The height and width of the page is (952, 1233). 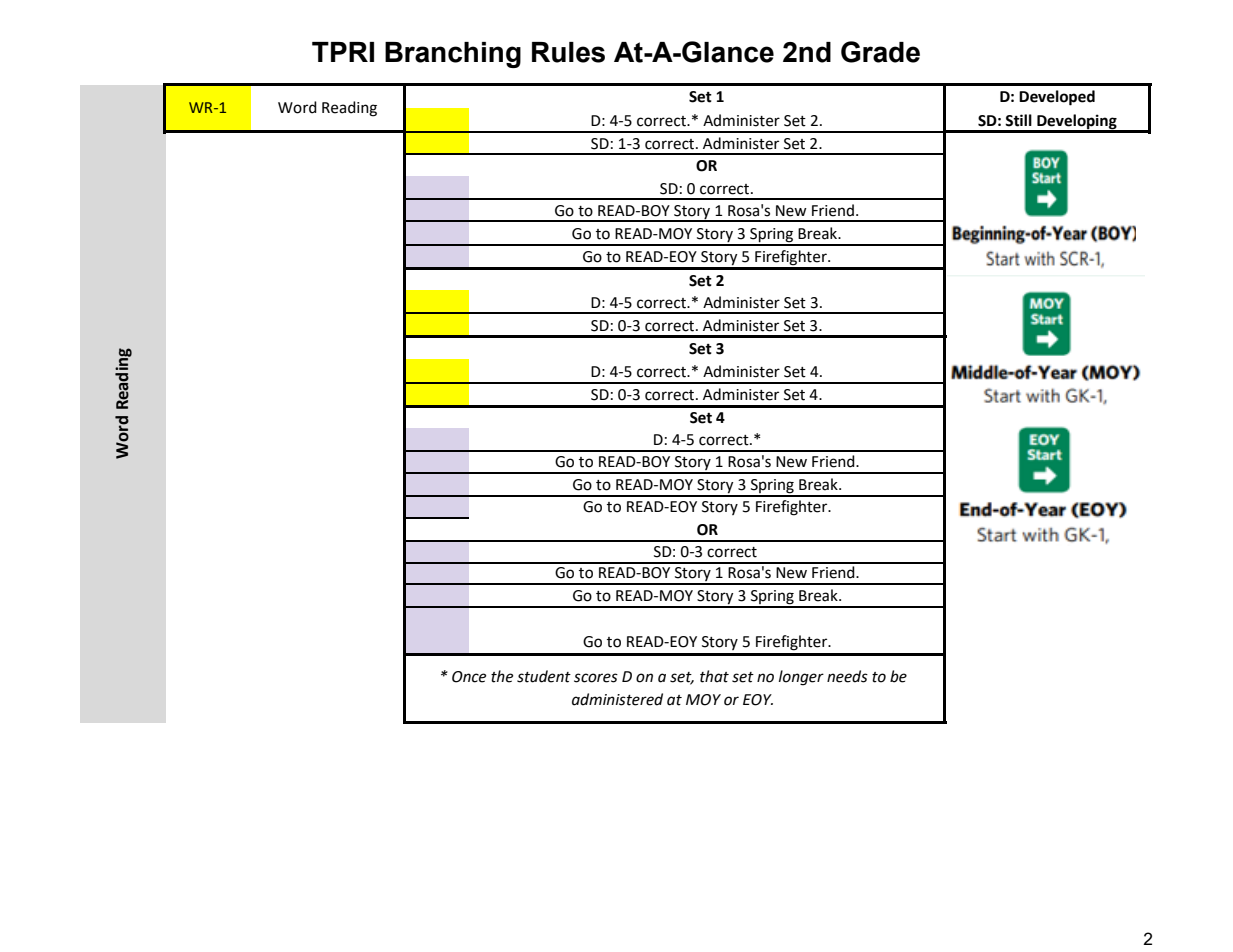 What do you see at coordinates (714, 676) in the page?
I see `that` at bounding box center [714, 676].
